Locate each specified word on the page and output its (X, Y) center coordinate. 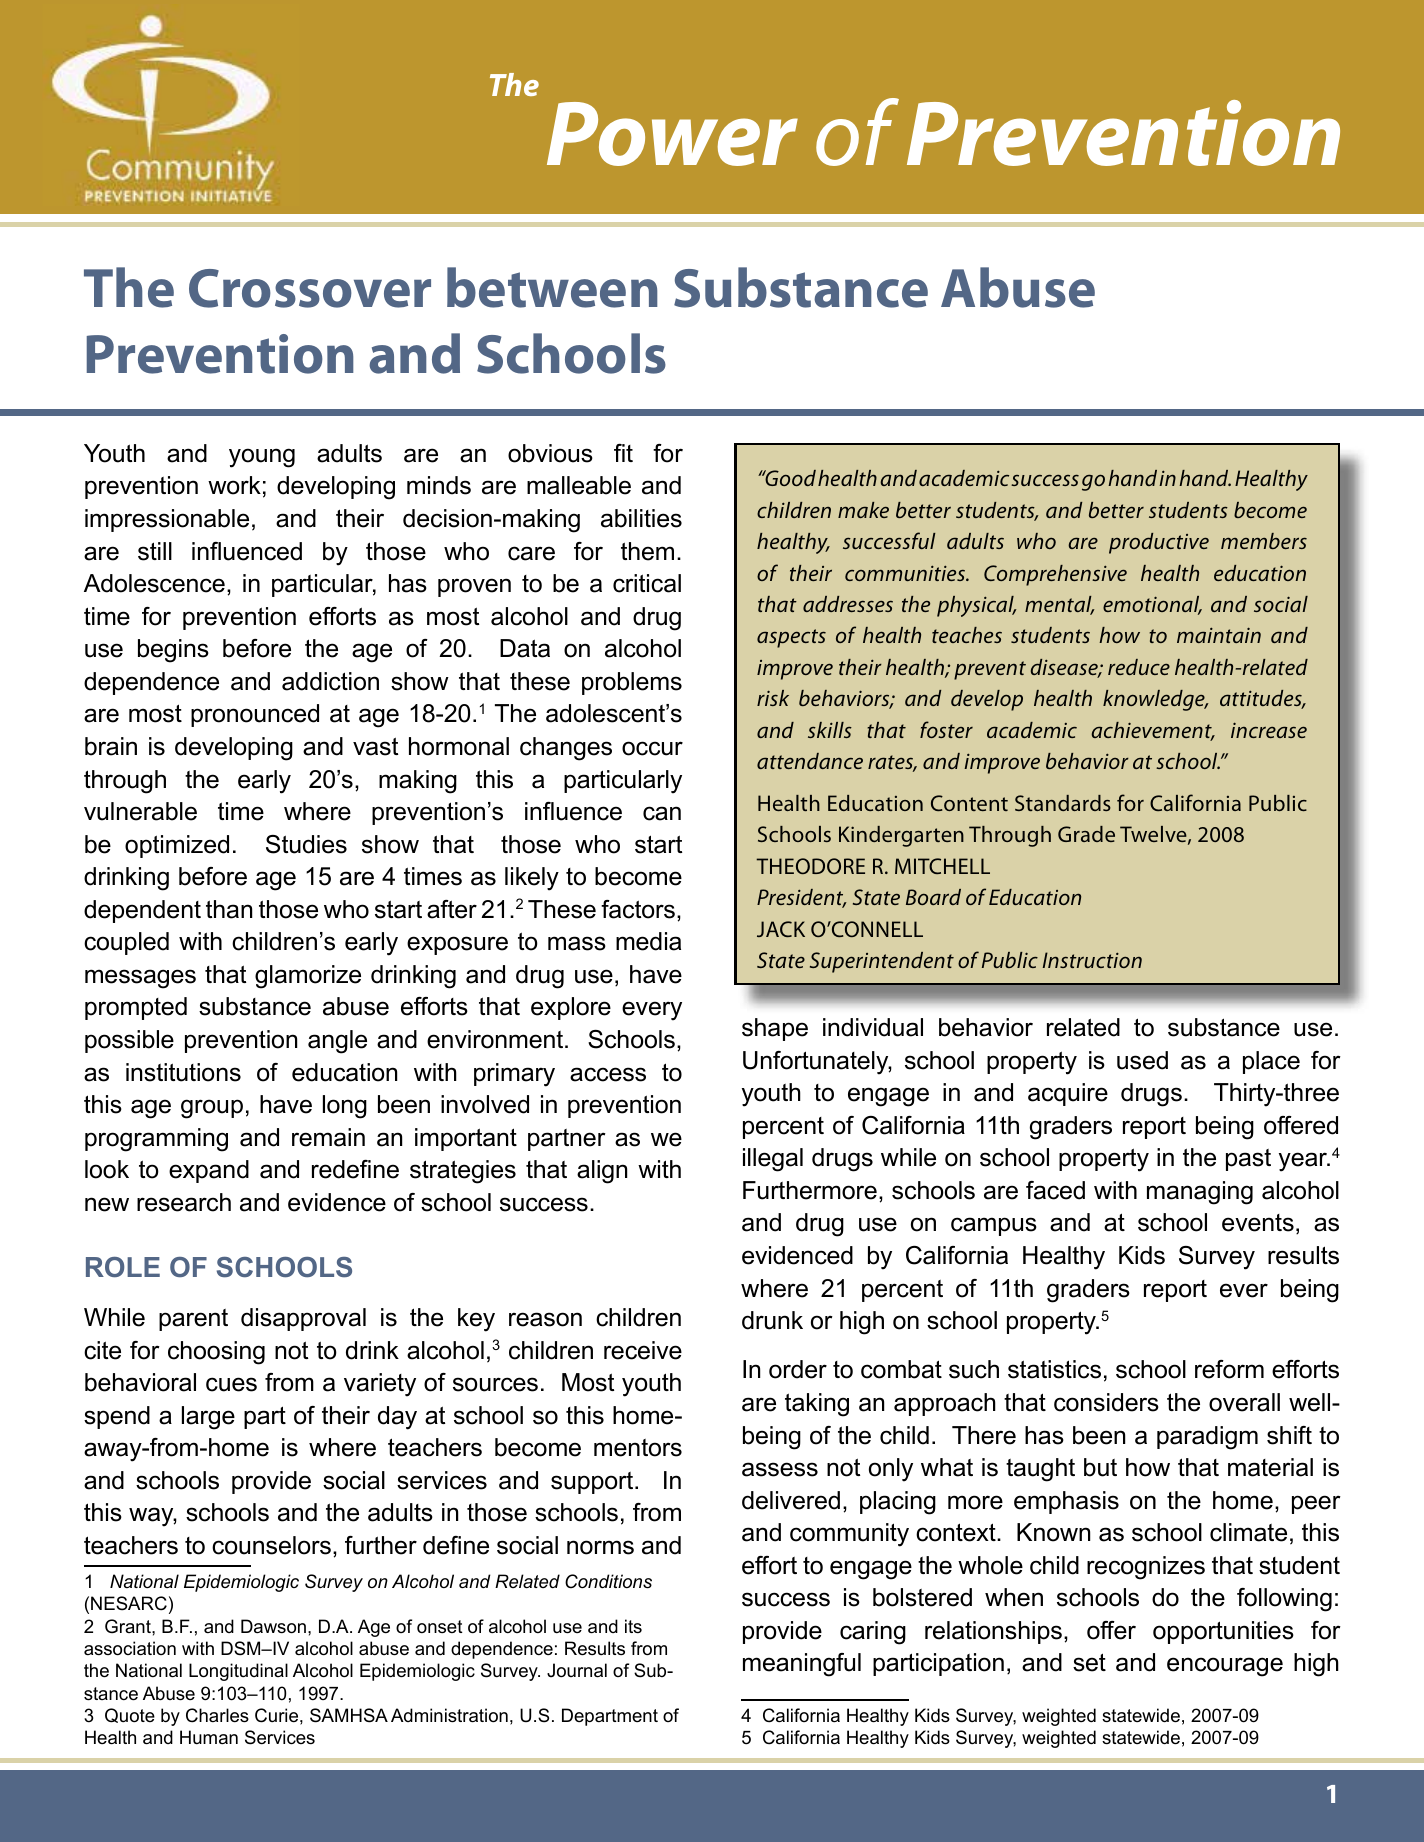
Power (672, 134)
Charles (217, 1715)
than (229, 909)
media (648, 941)
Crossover (310, 288)
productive (1159, 543)
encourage (1225, 1667)
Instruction (1092, 960)
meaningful (802, 1665)
